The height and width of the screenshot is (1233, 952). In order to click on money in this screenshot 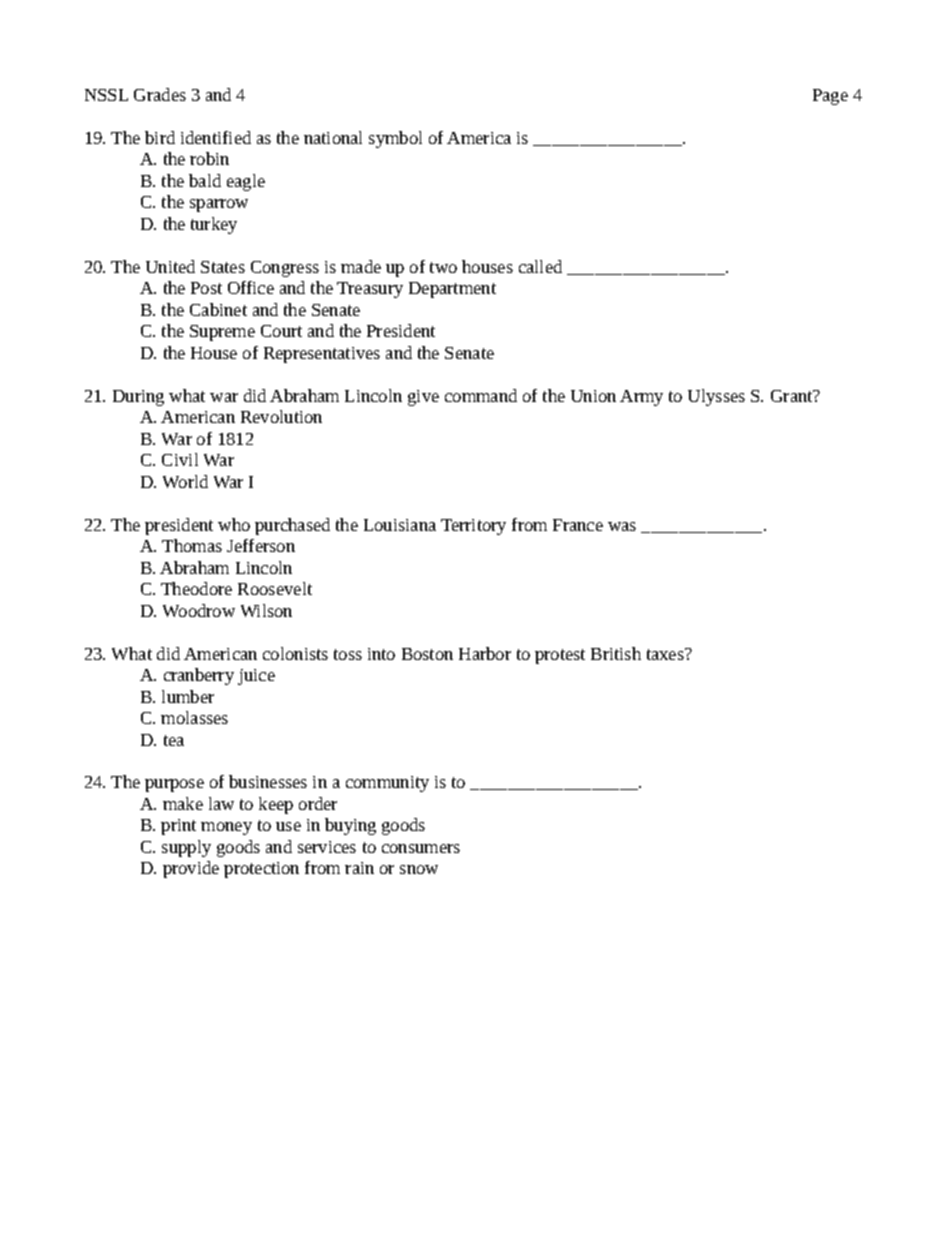, I will do `click(226, 828)`.
